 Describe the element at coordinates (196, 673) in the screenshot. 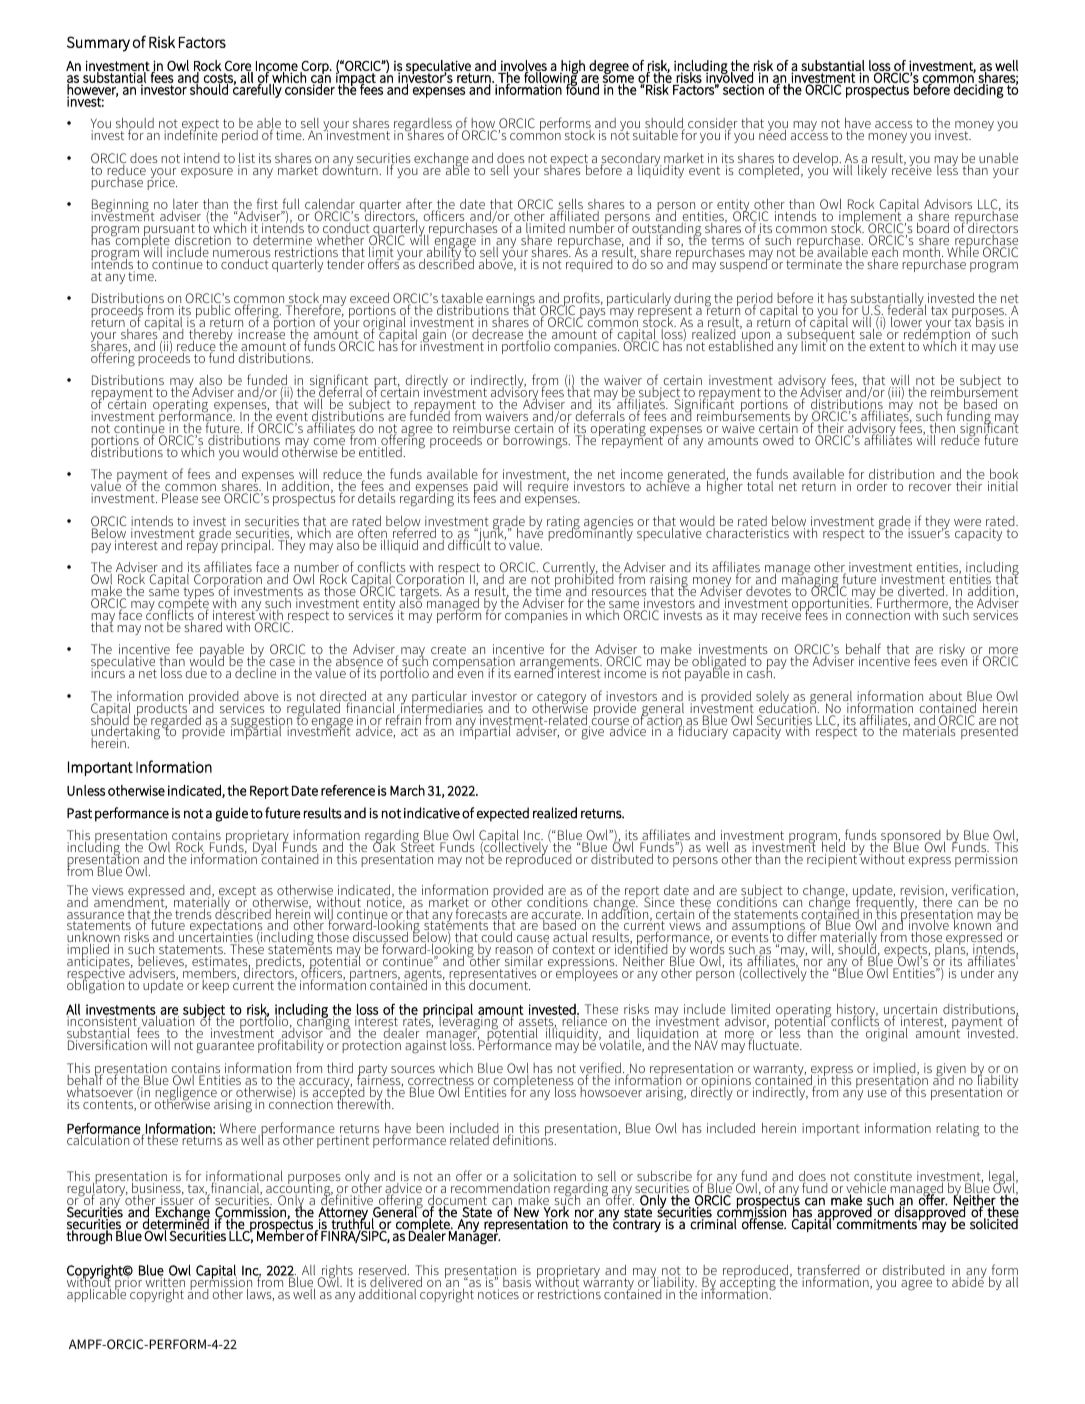

I see `due` at that location.
